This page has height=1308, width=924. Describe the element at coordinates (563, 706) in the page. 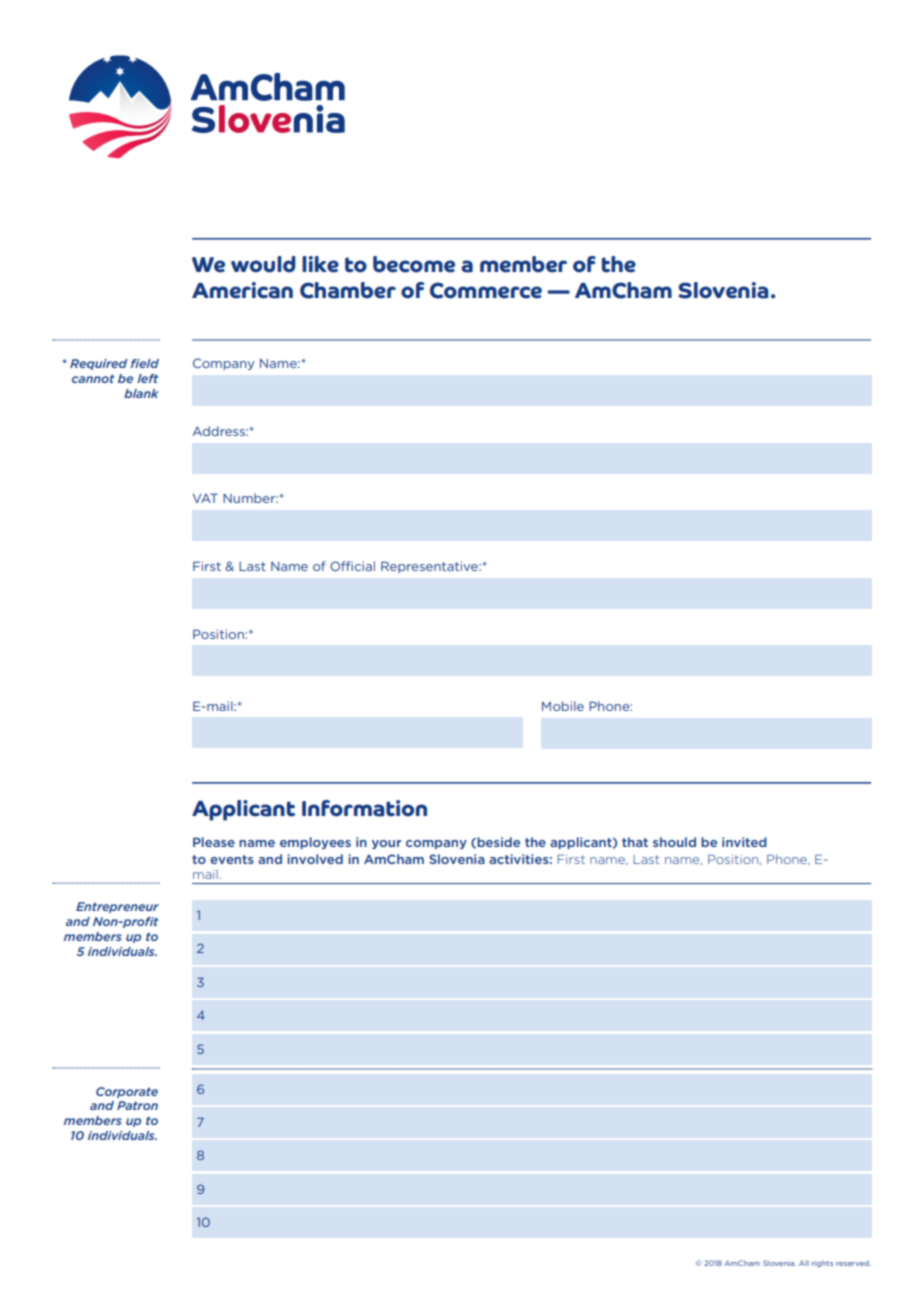

I see `Mobile` at that location.
